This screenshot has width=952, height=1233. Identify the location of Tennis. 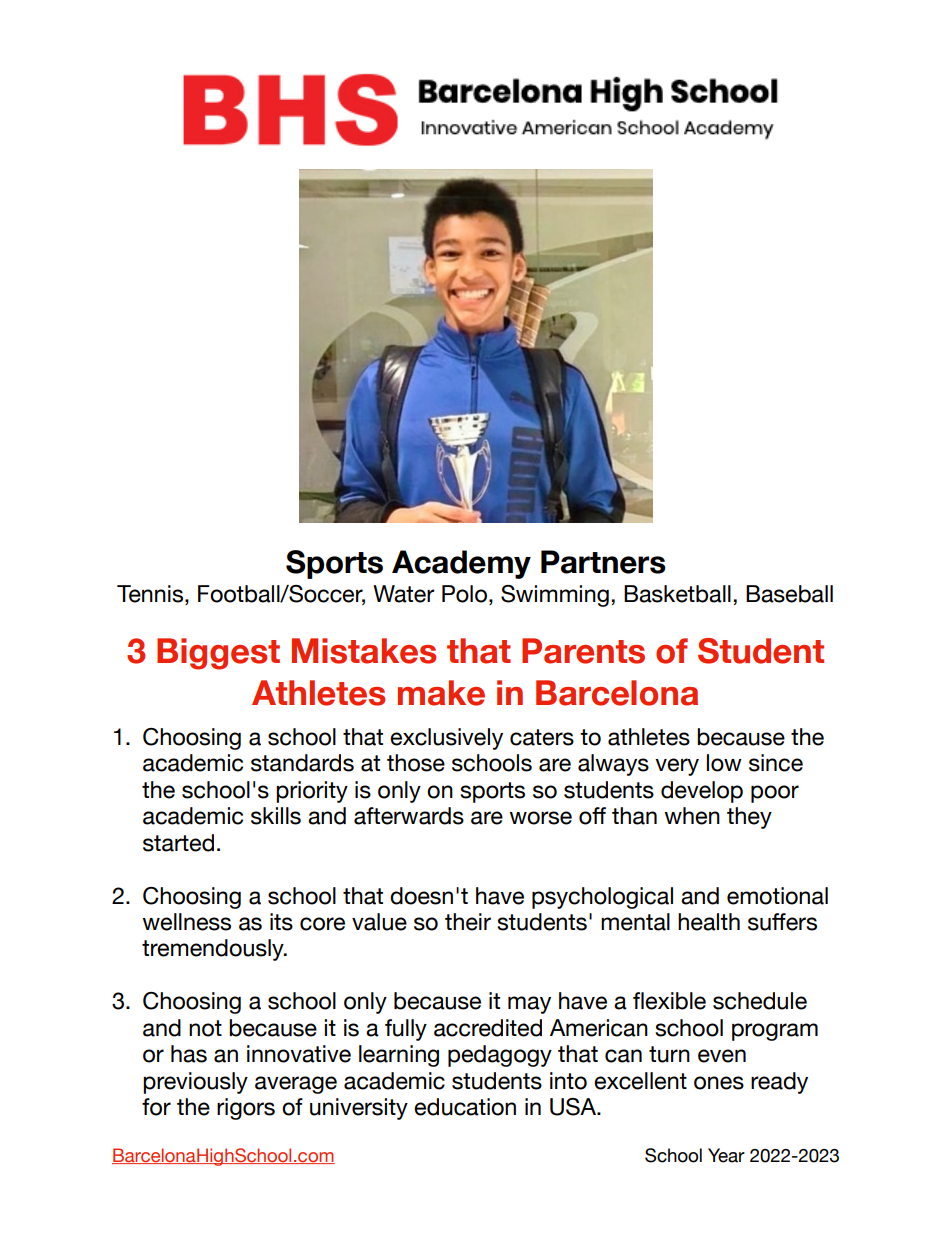
(150, 594).
